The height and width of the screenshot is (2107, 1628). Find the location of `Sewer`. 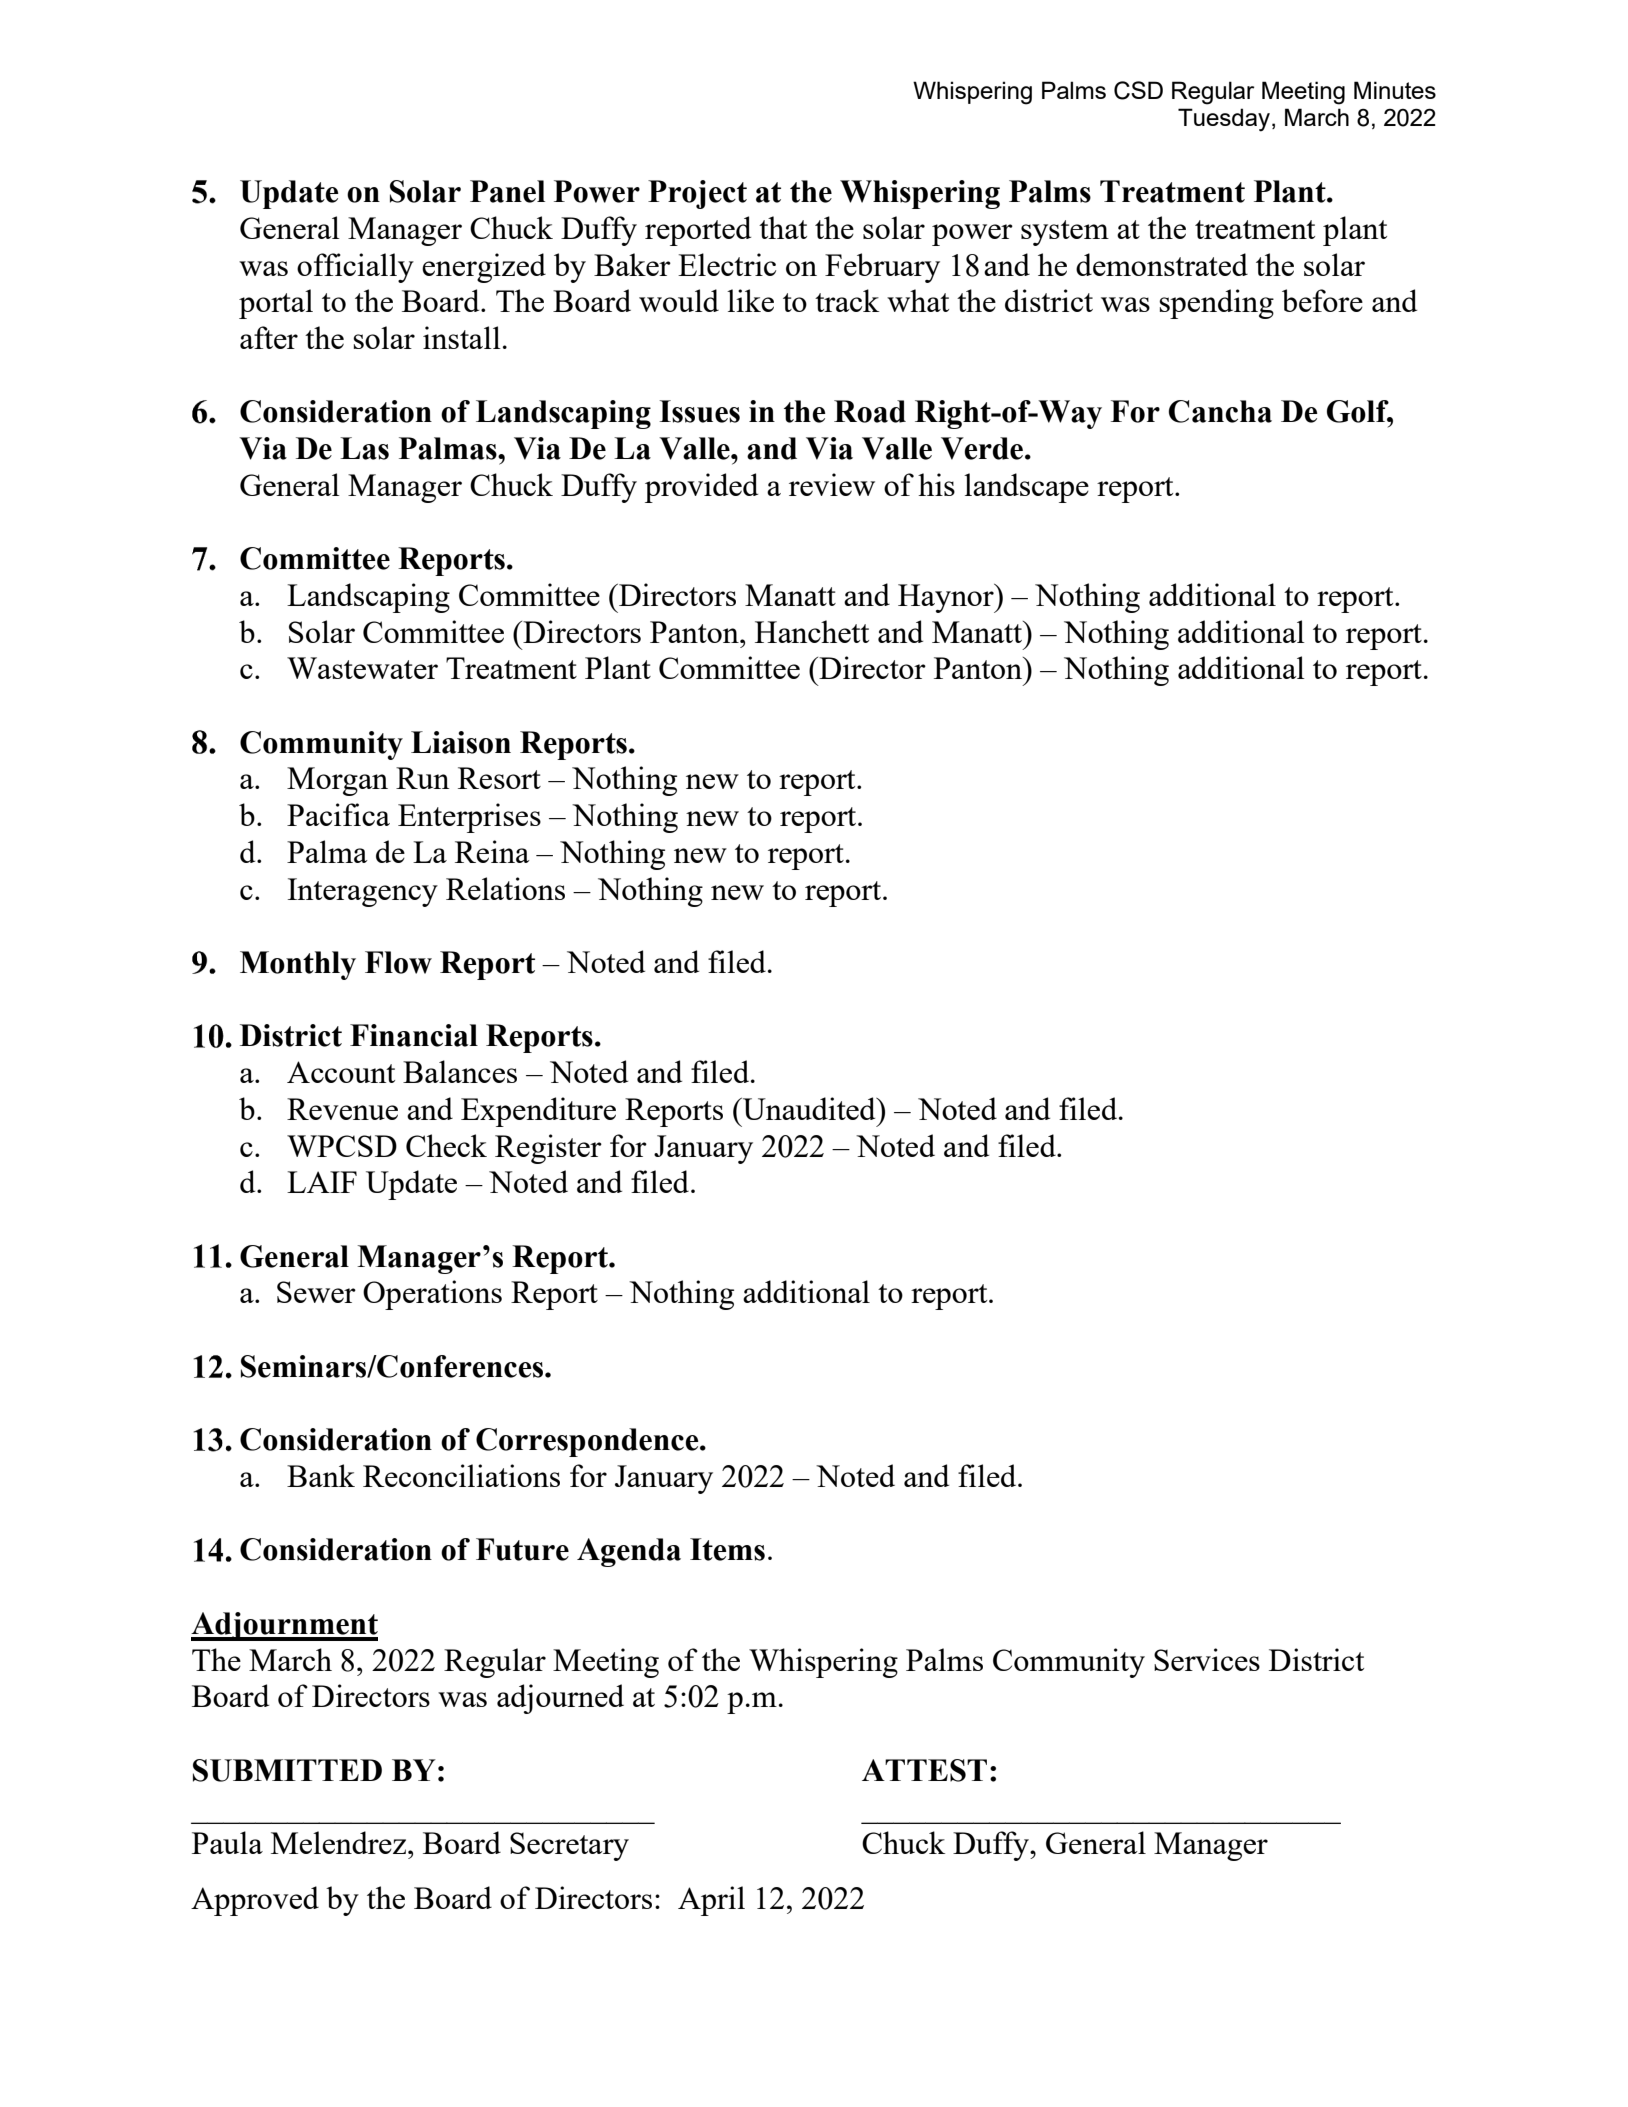

Sewer is located at coordinates (316, 1292).
